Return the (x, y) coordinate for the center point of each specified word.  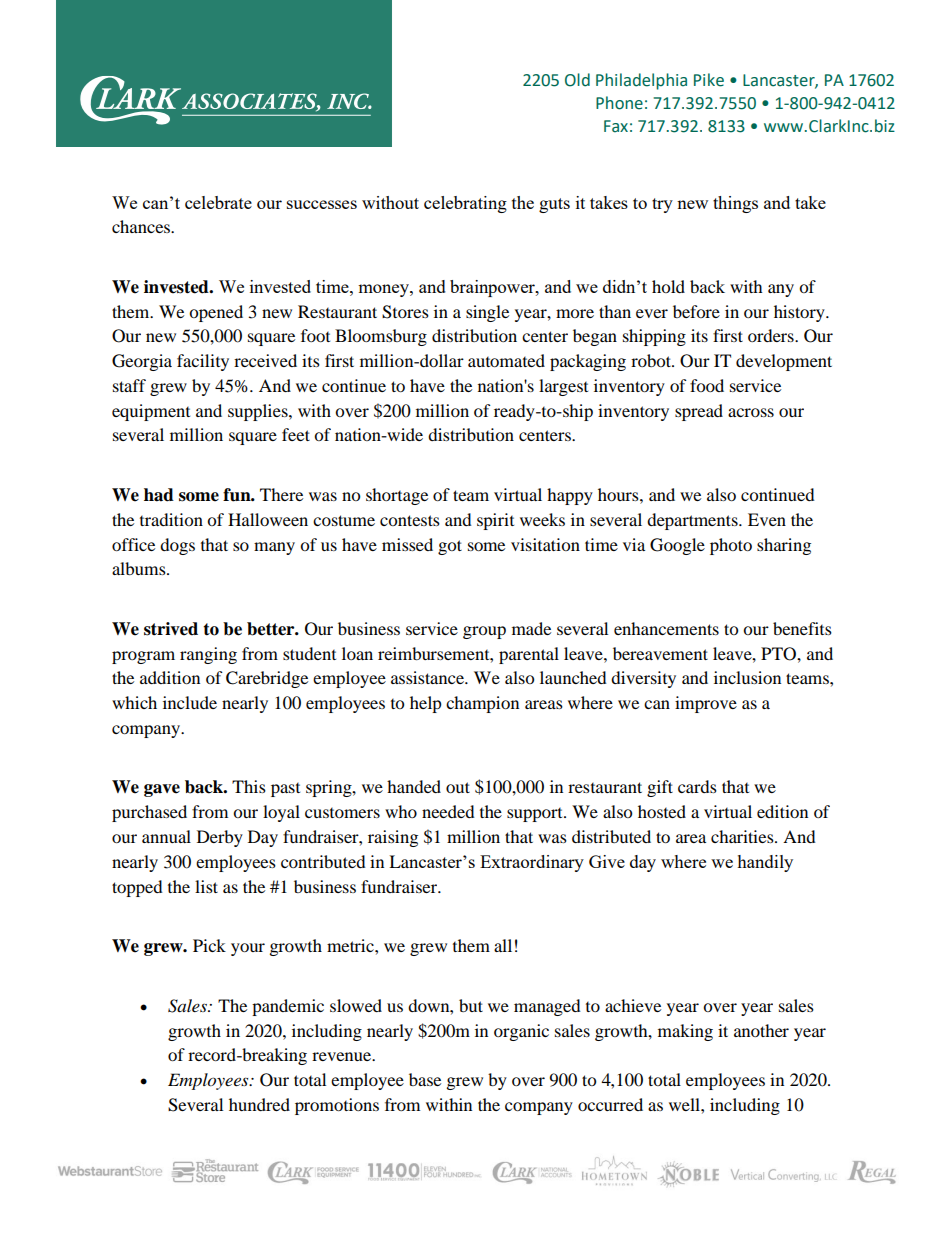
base (425, 1079)
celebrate (218, 202)
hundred (259, 1104)
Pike (709, 80)
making (685, 1032)
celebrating (465, 204)
